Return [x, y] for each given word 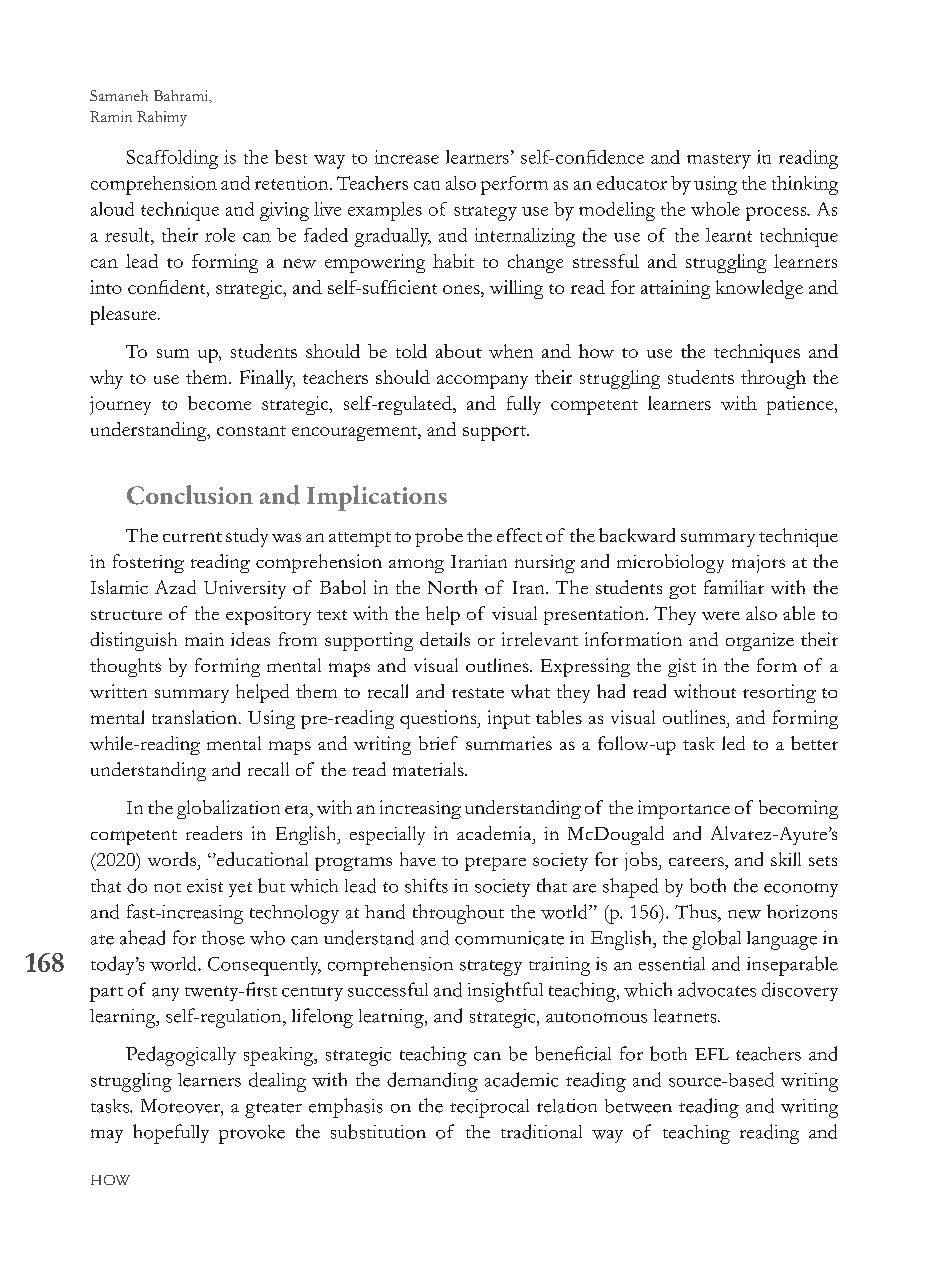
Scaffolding [172, 159]
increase [407, 157]
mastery [719, 161]
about [459, 351]
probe [439, 537]
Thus [697, 911]
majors [758, 564]
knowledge [759, 289]
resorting [779, 693]
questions [439, 719]
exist [205, 886]
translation [194, 717]
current [192, 537]
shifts [426, 885]
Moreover [181, 1106]
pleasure [125, 315]
